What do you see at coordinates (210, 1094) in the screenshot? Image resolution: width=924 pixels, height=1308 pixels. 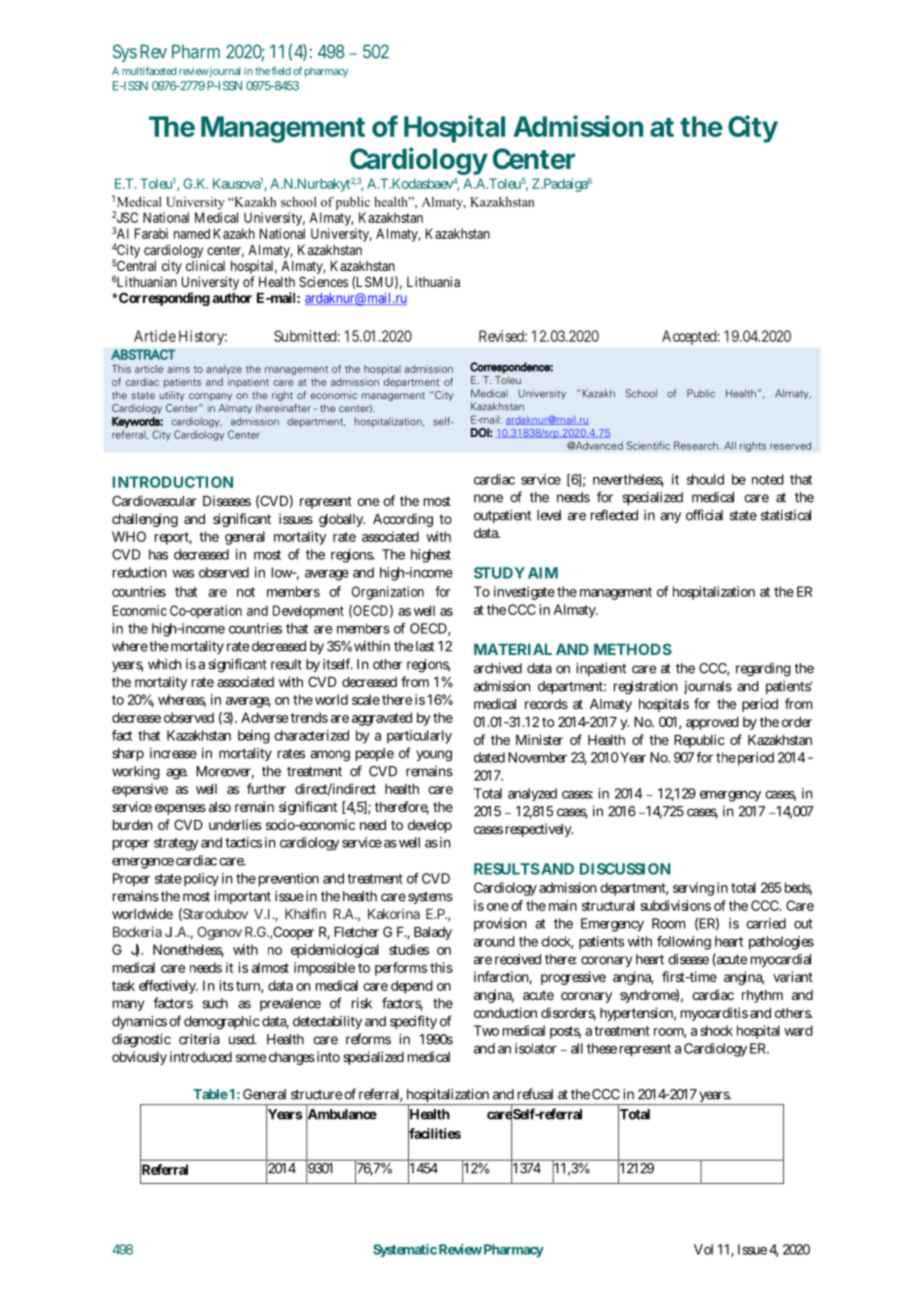 I see `Table` at bounding box center [210, 1094].
